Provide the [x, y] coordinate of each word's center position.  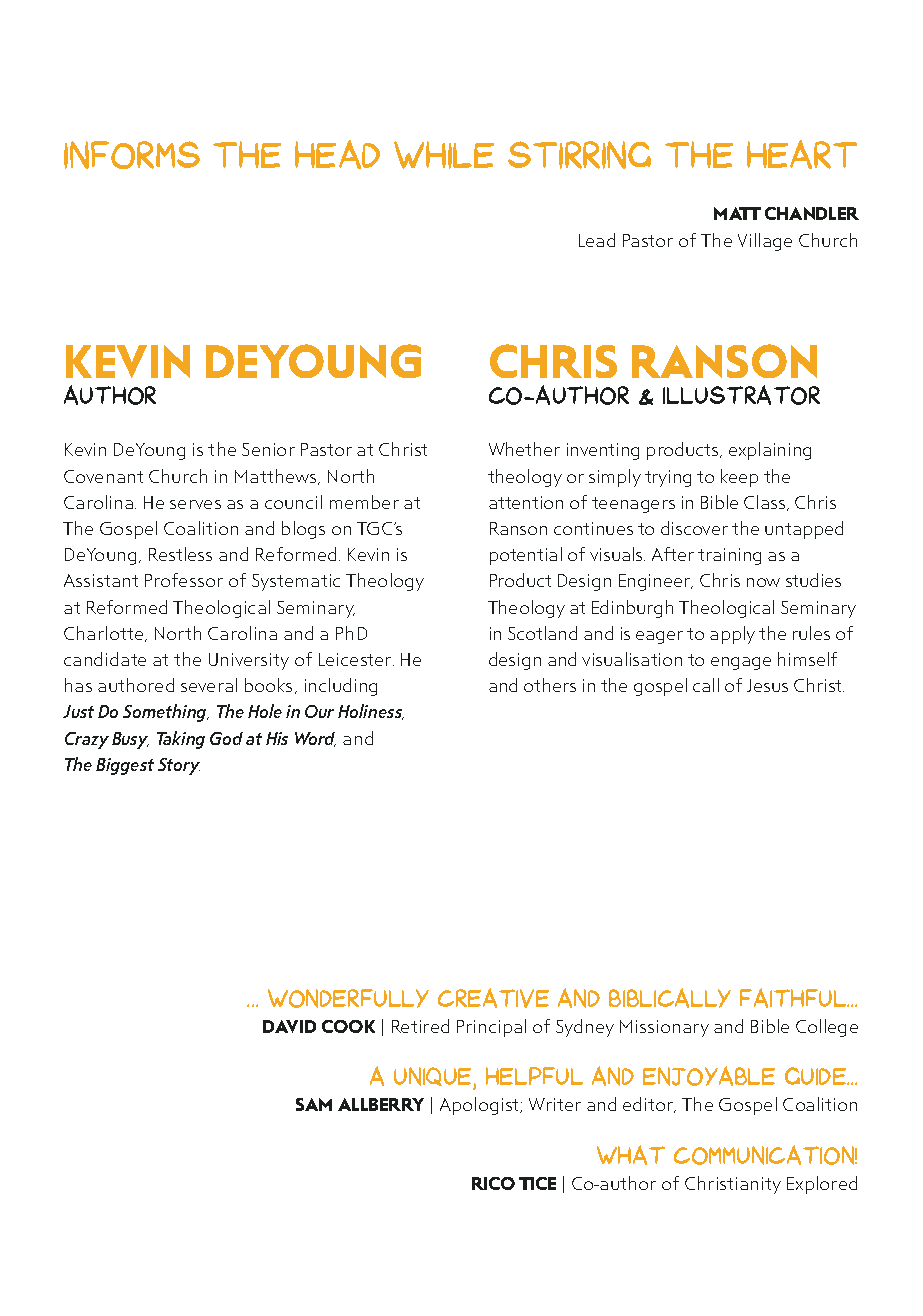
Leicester [356, 659]
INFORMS [132, 155]
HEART [802, 154]
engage [741, 663]
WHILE [444, 155]
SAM [314, 1104]
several [209, 685]
